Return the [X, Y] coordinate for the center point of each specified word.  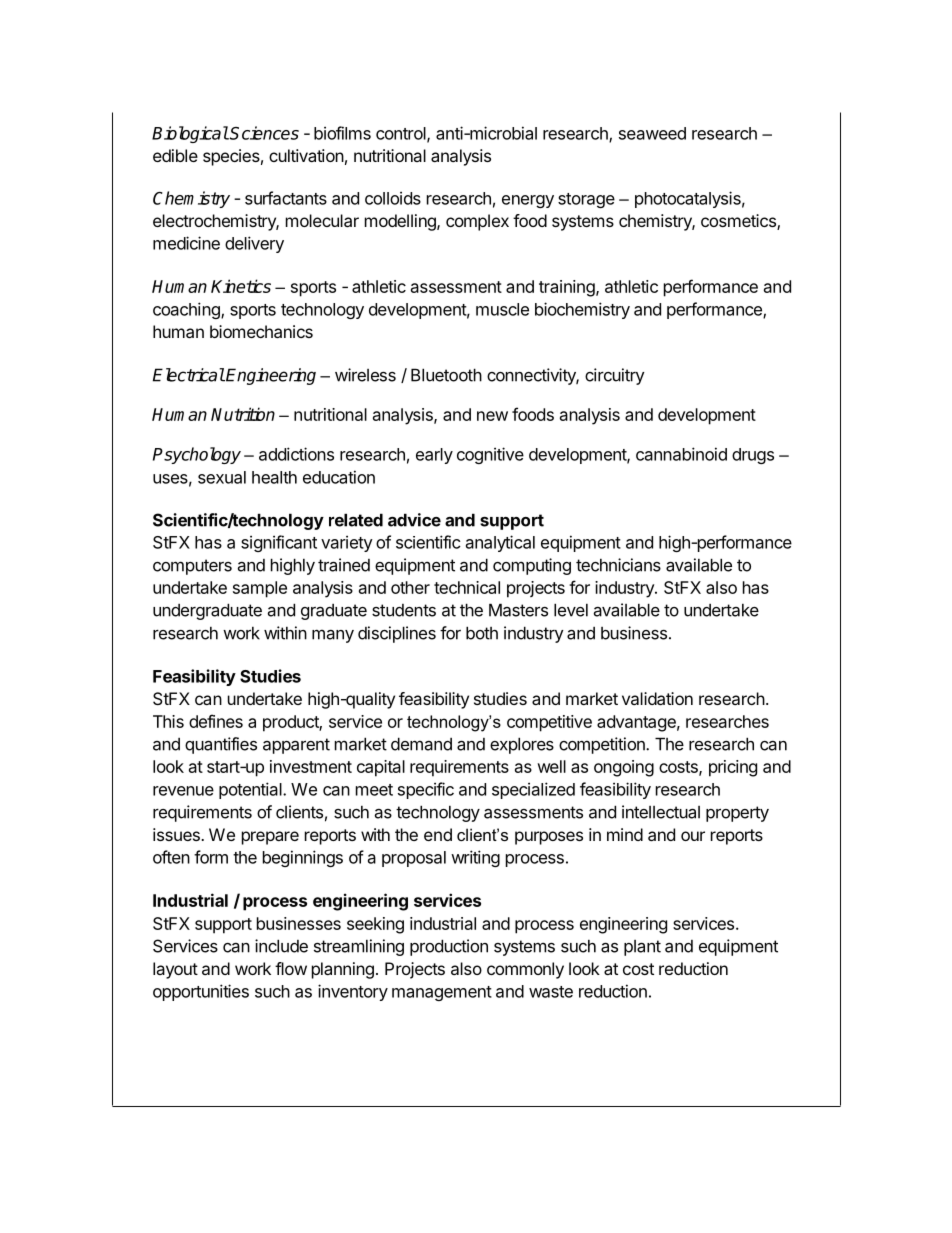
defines [216, 721]
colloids [393, 198]
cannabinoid [681, 454]
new [492, 416]
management [442, 993]
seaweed [652, 133]
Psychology [197, 455]
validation [657, 698]
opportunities [201, 992]
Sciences [263, 133]
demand [421, 744]
